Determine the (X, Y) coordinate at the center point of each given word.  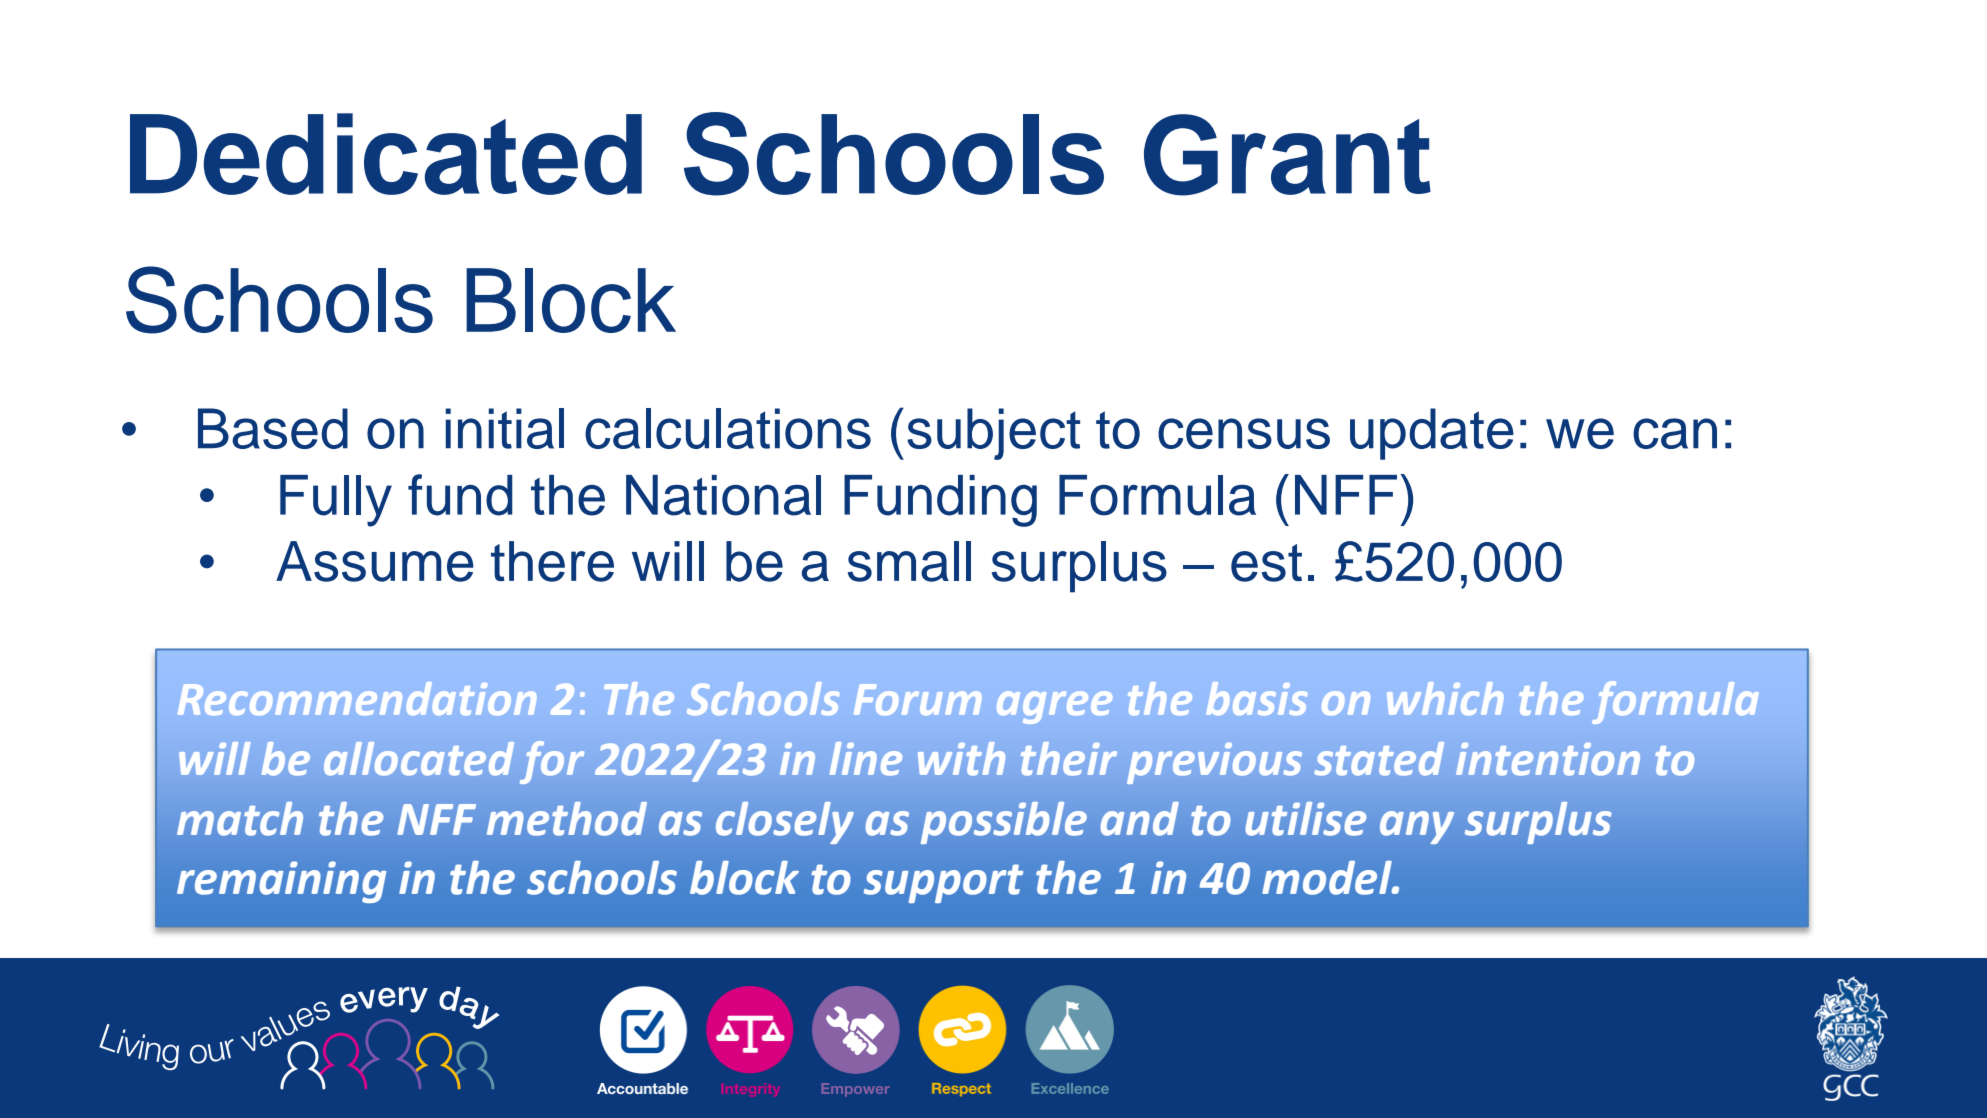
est (1266, 563)
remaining (281, 882)
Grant (1287, 155)
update (1432, 434)
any (1417, 827)
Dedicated (386, 154)
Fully (336, 501)
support (943, 883)
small (909, 561)
